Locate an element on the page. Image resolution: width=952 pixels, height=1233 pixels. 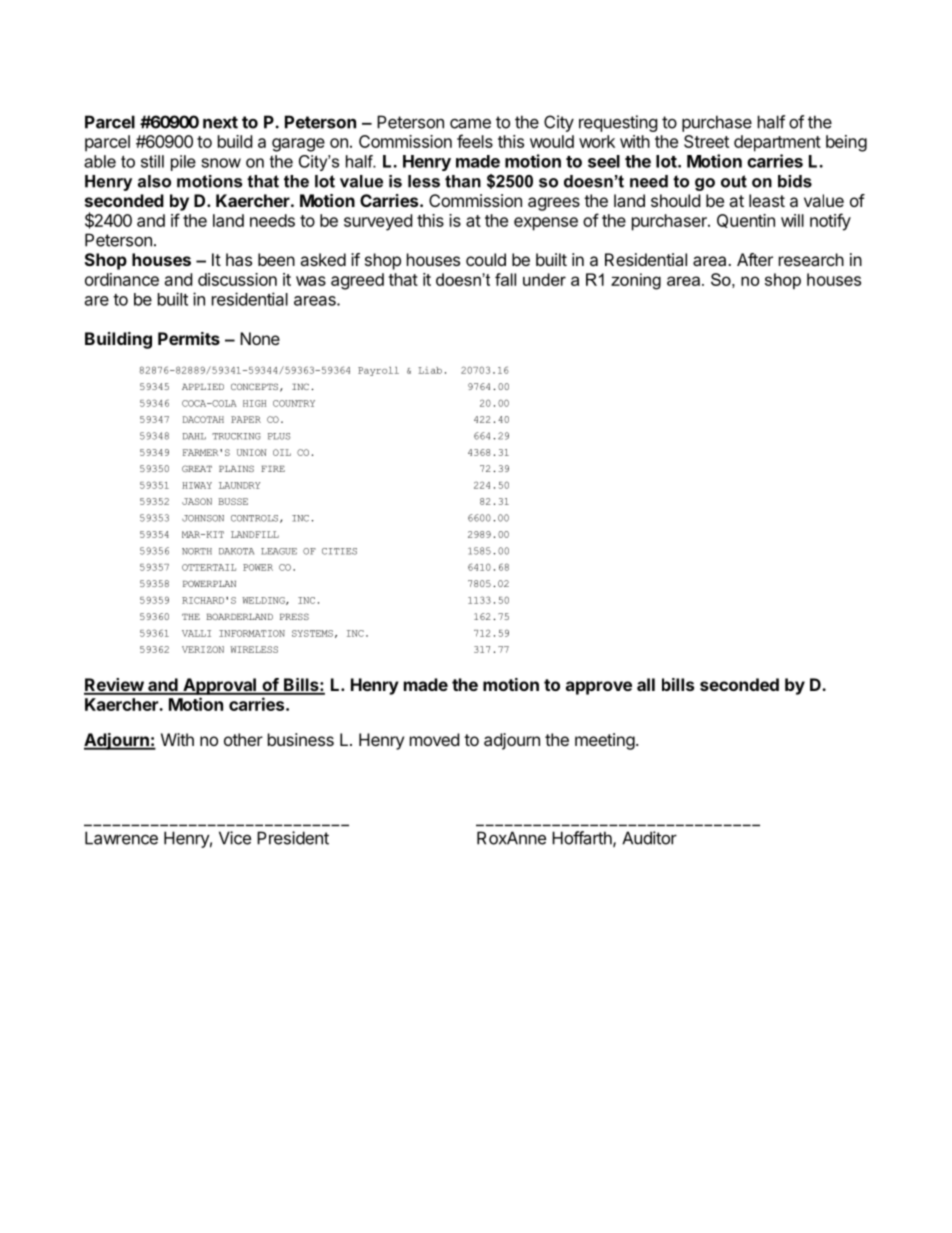
Vice is located at coordinates (235, 838).
